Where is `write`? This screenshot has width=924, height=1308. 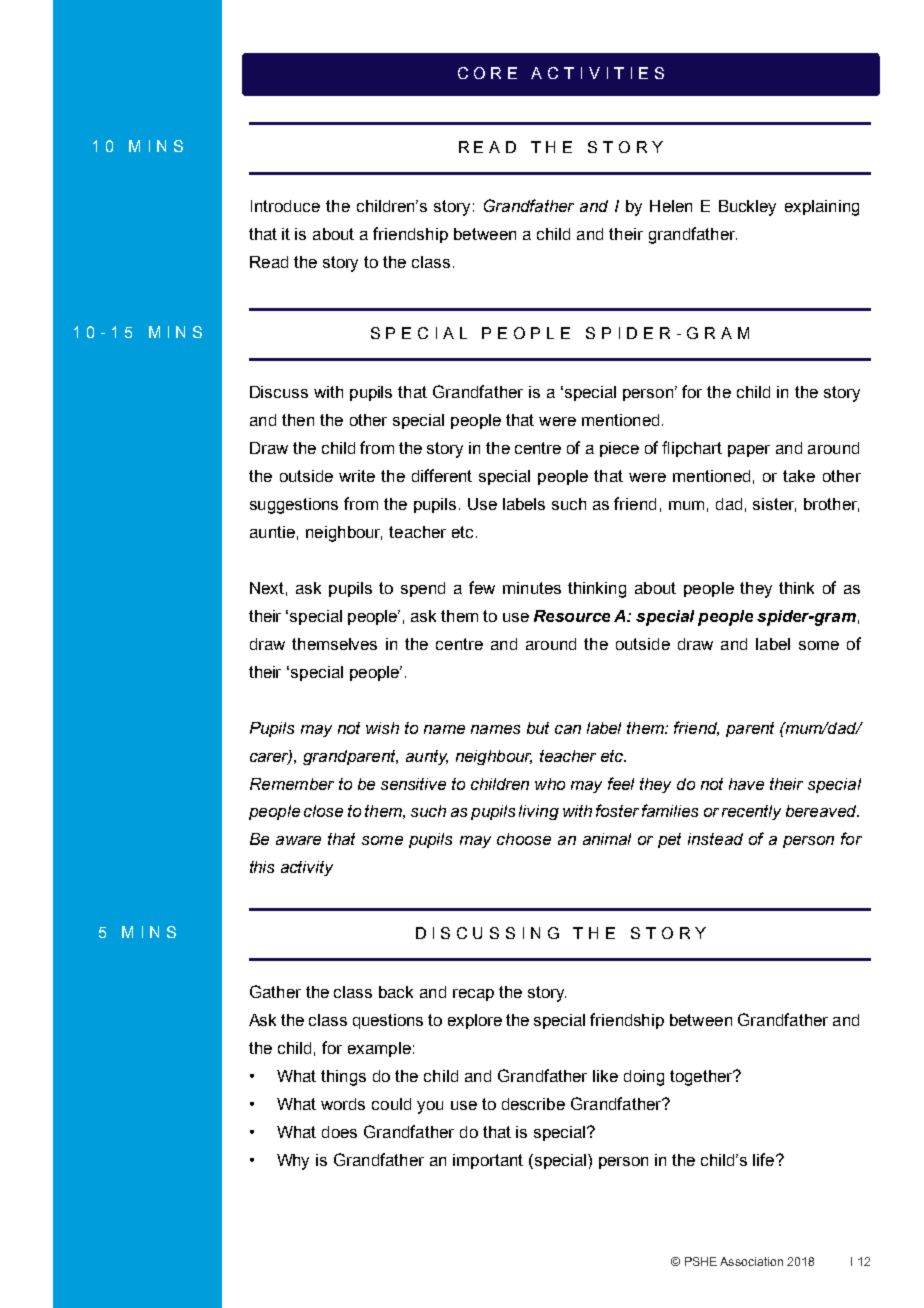
write is located at coordinates (357, 476).
